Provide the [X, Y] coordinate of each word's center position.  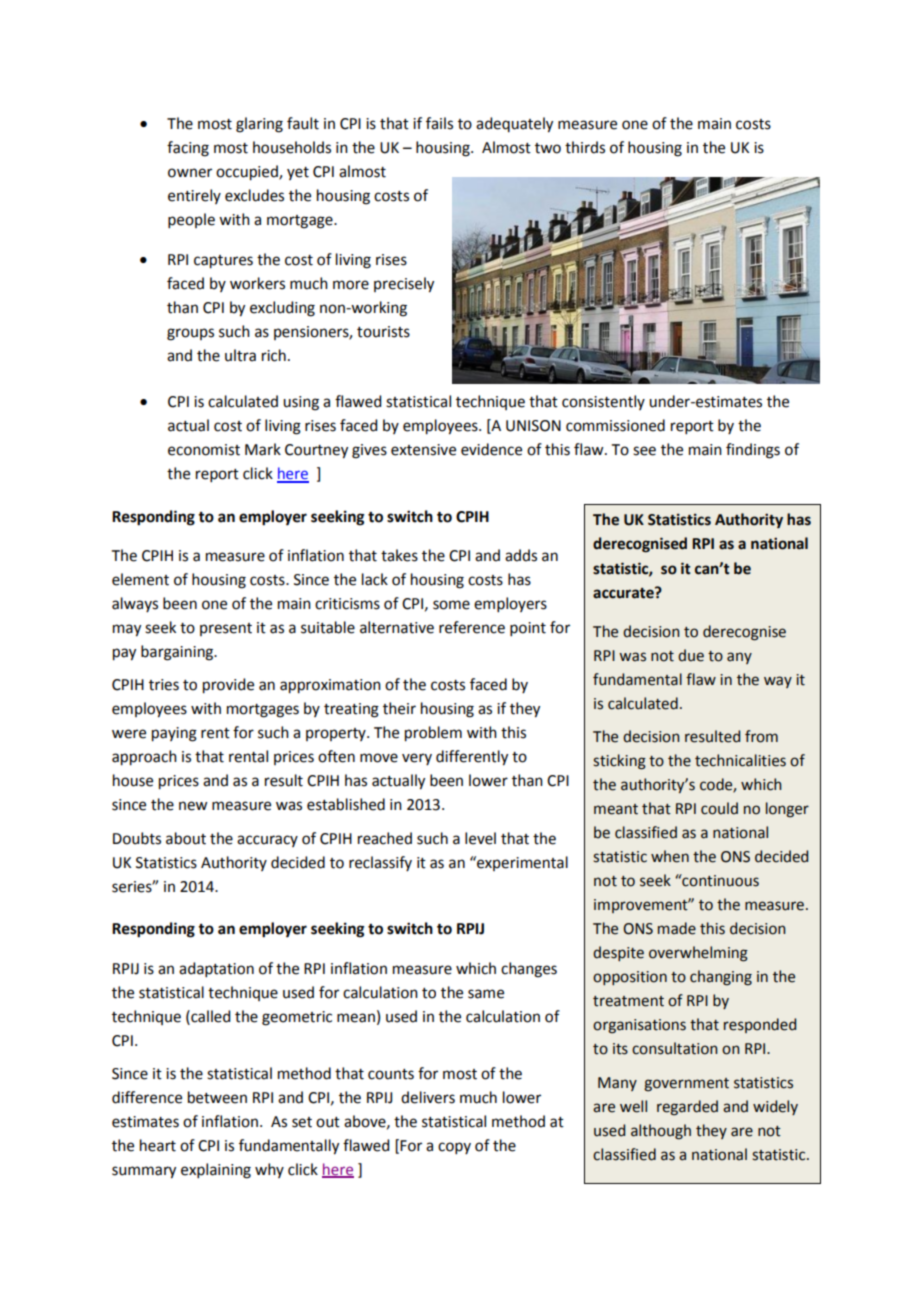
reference [472, 627]
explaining [216, 1171]
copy [454, 1148]
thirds [585, 147]
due [691, 655]
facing [188, 149]
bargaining [178, 653]
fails [439, 123]
